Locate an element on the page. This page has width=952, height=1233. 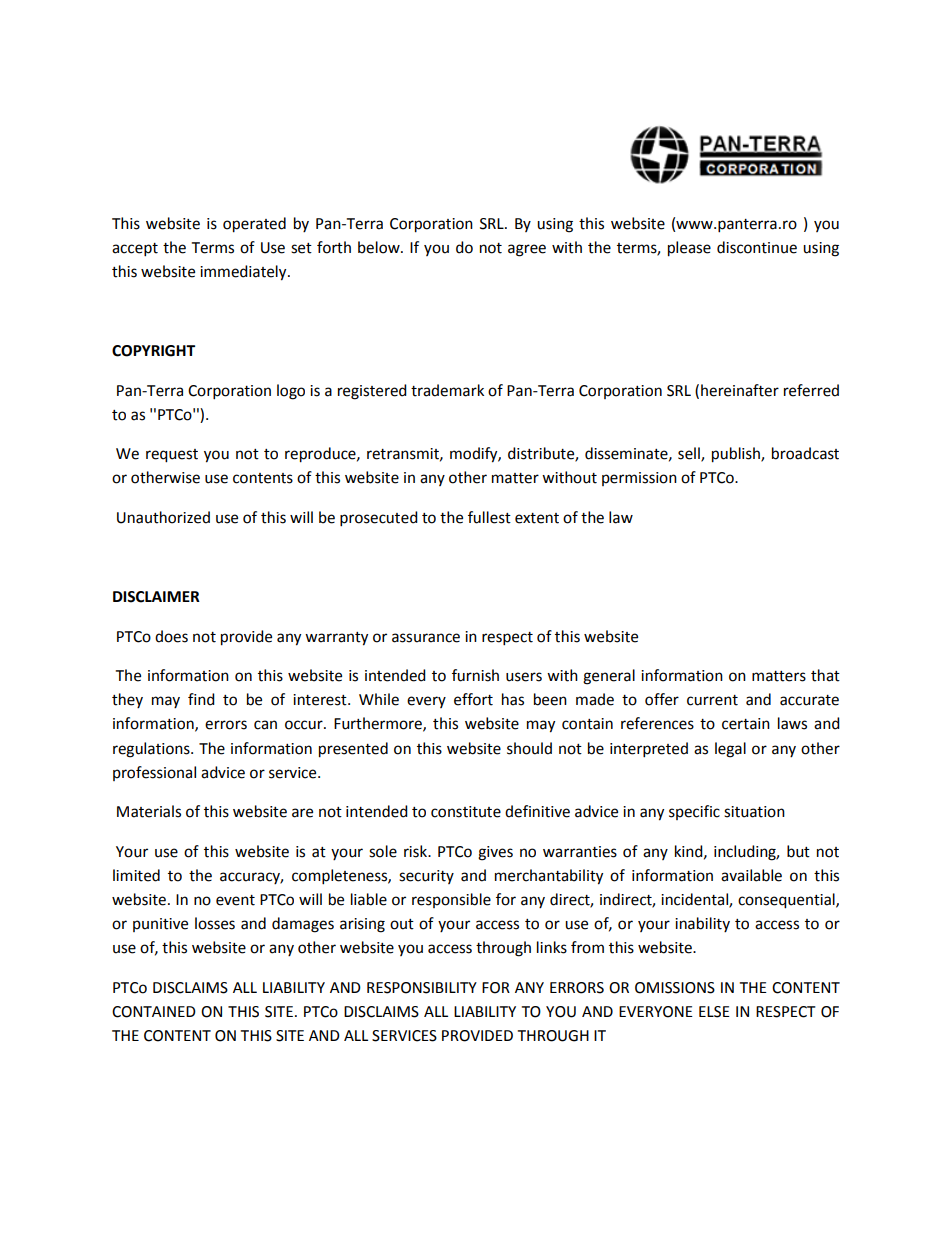
that is located at coordinates (825, 675).
